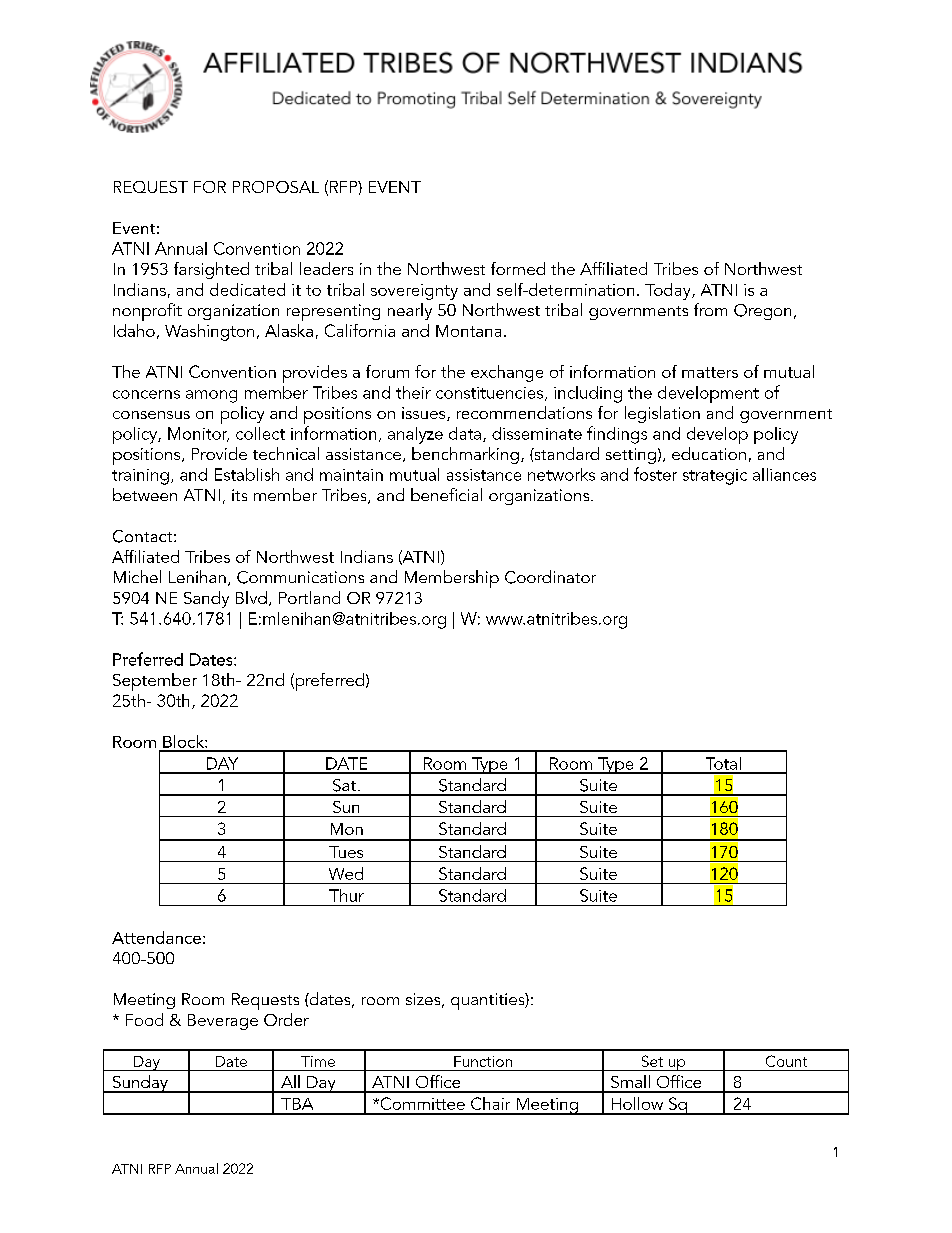 The image size is (952, 1233). I want to click on Sandy, so click(206, 599).
